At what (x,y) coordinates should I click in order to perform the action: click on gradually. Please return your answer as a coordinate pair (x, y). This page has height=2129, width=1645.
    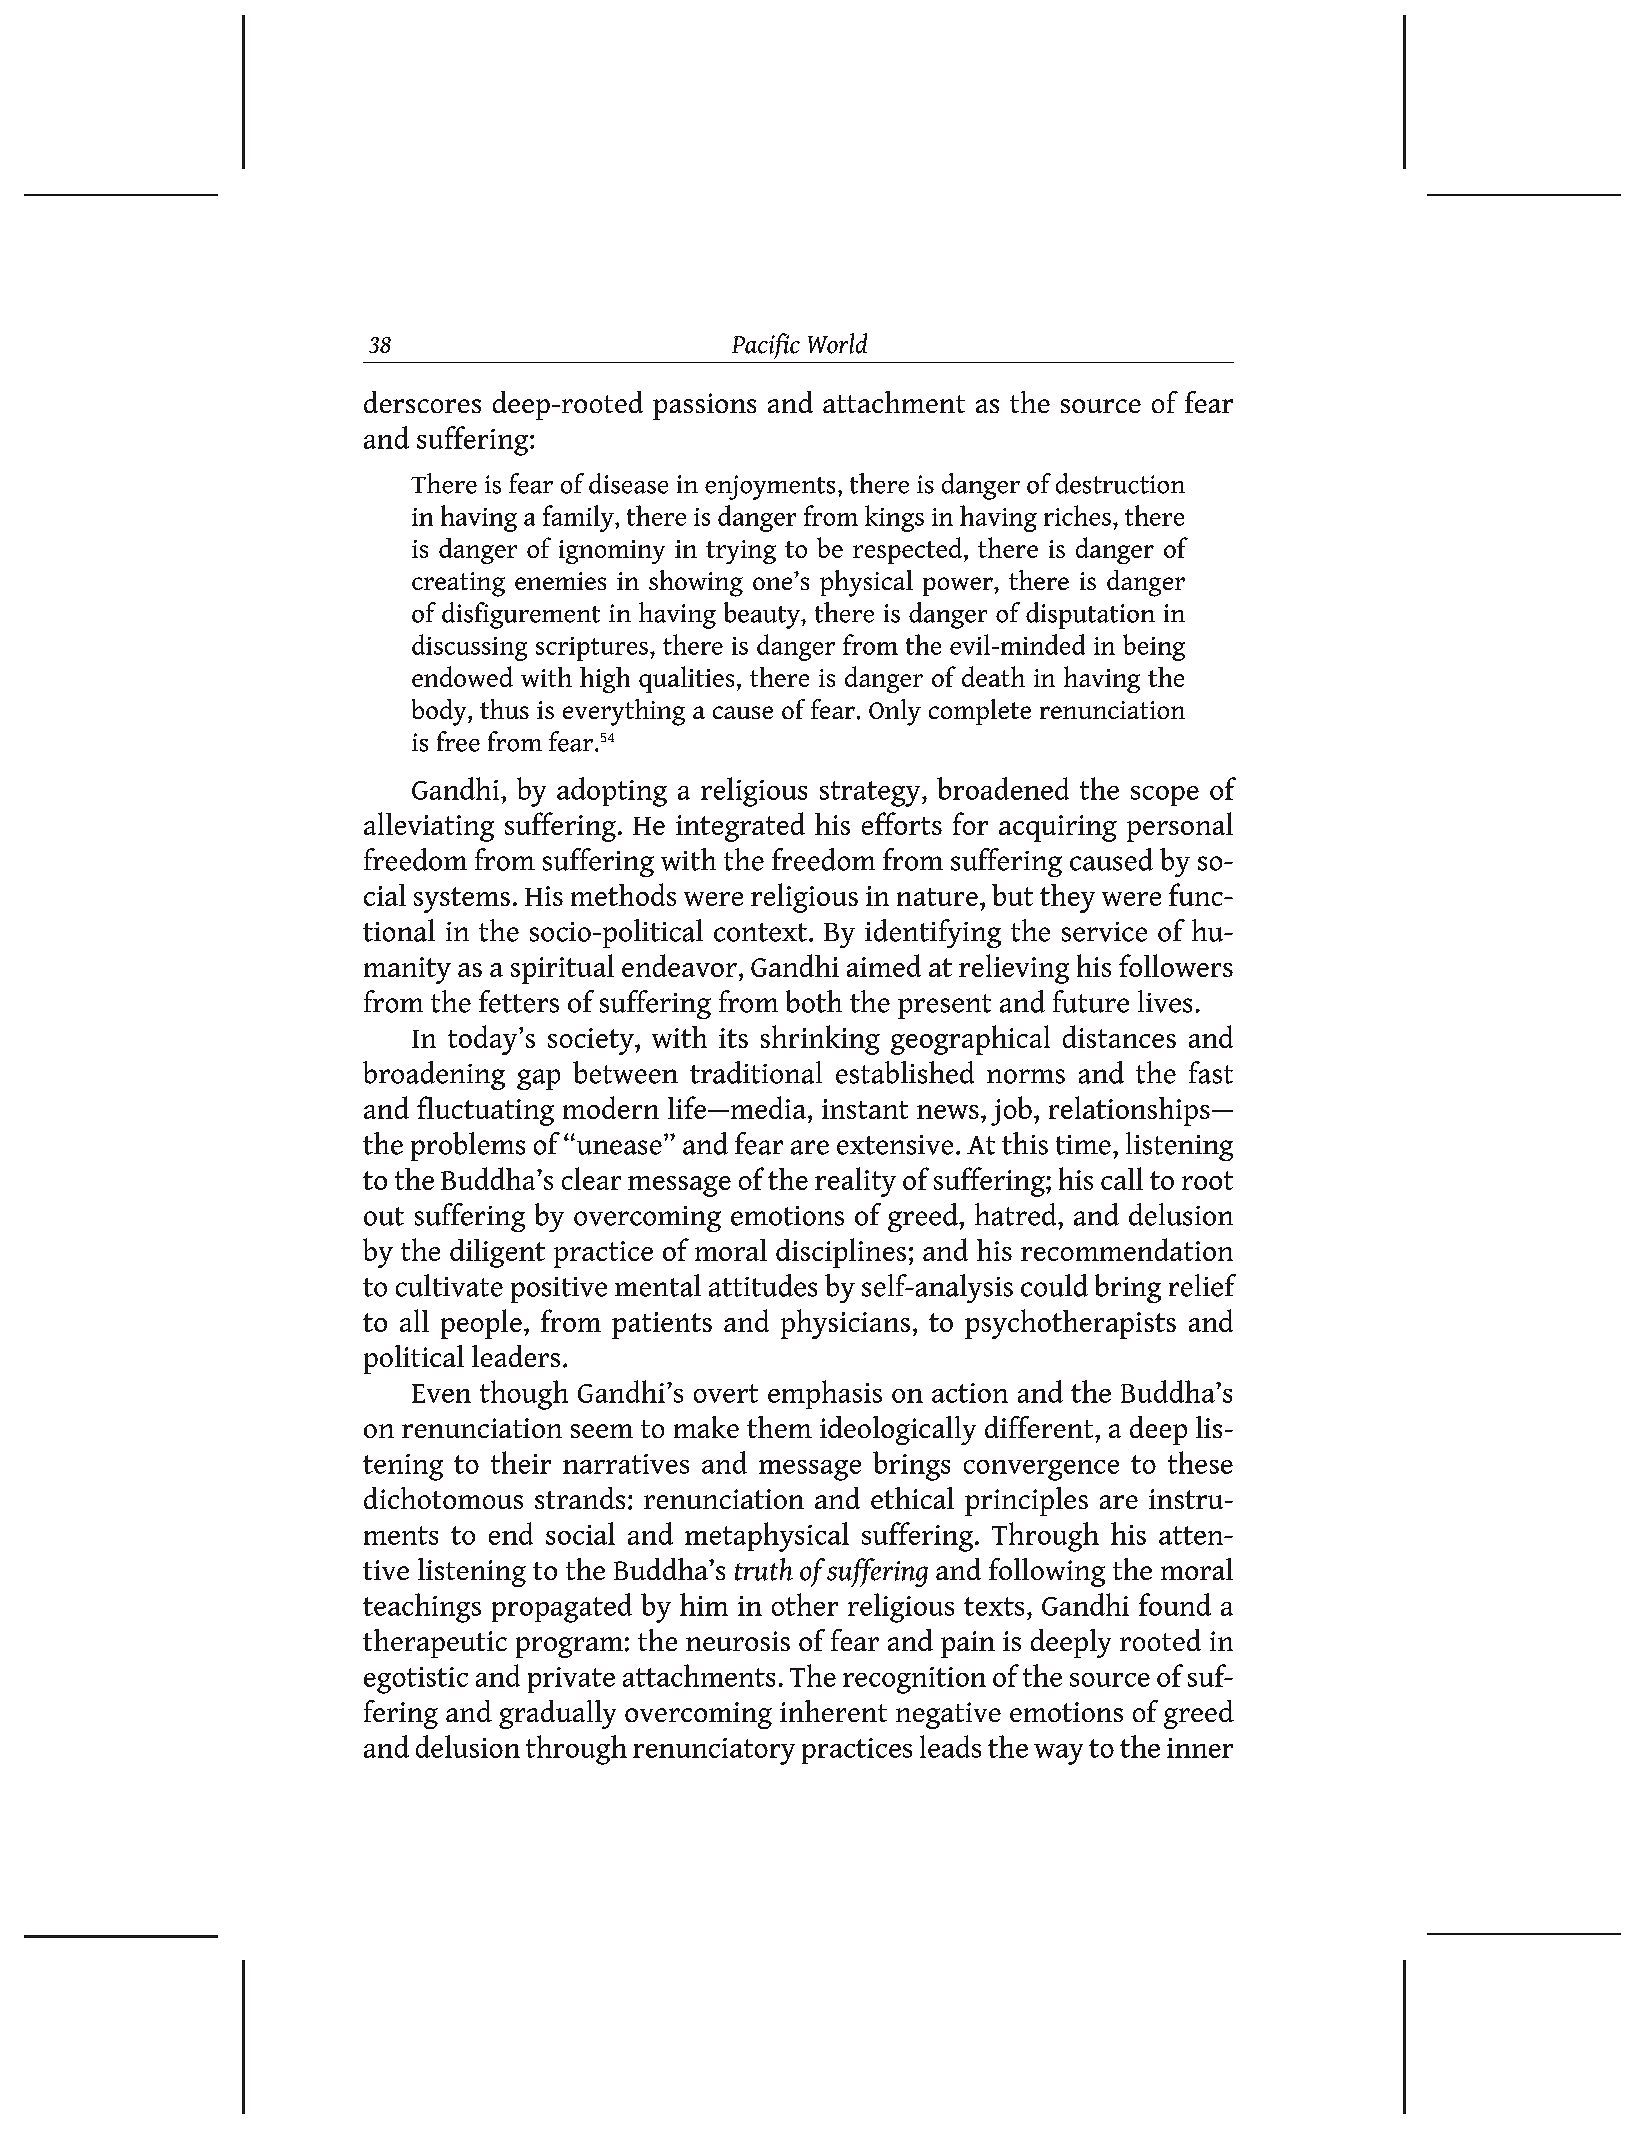
    Looking at the image, I should click on (557, 1714).
